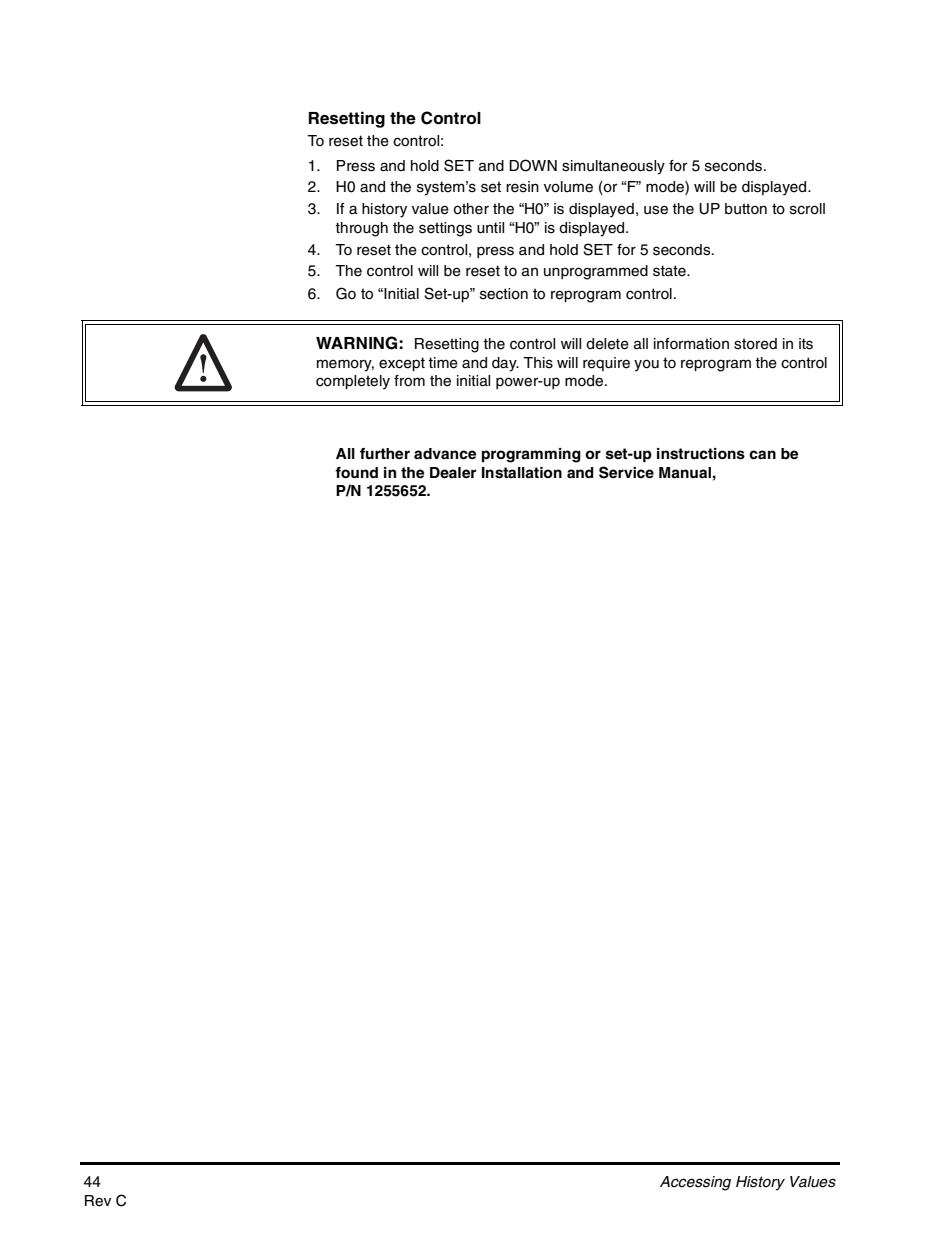  I want to click on use, so click(656, 210).
